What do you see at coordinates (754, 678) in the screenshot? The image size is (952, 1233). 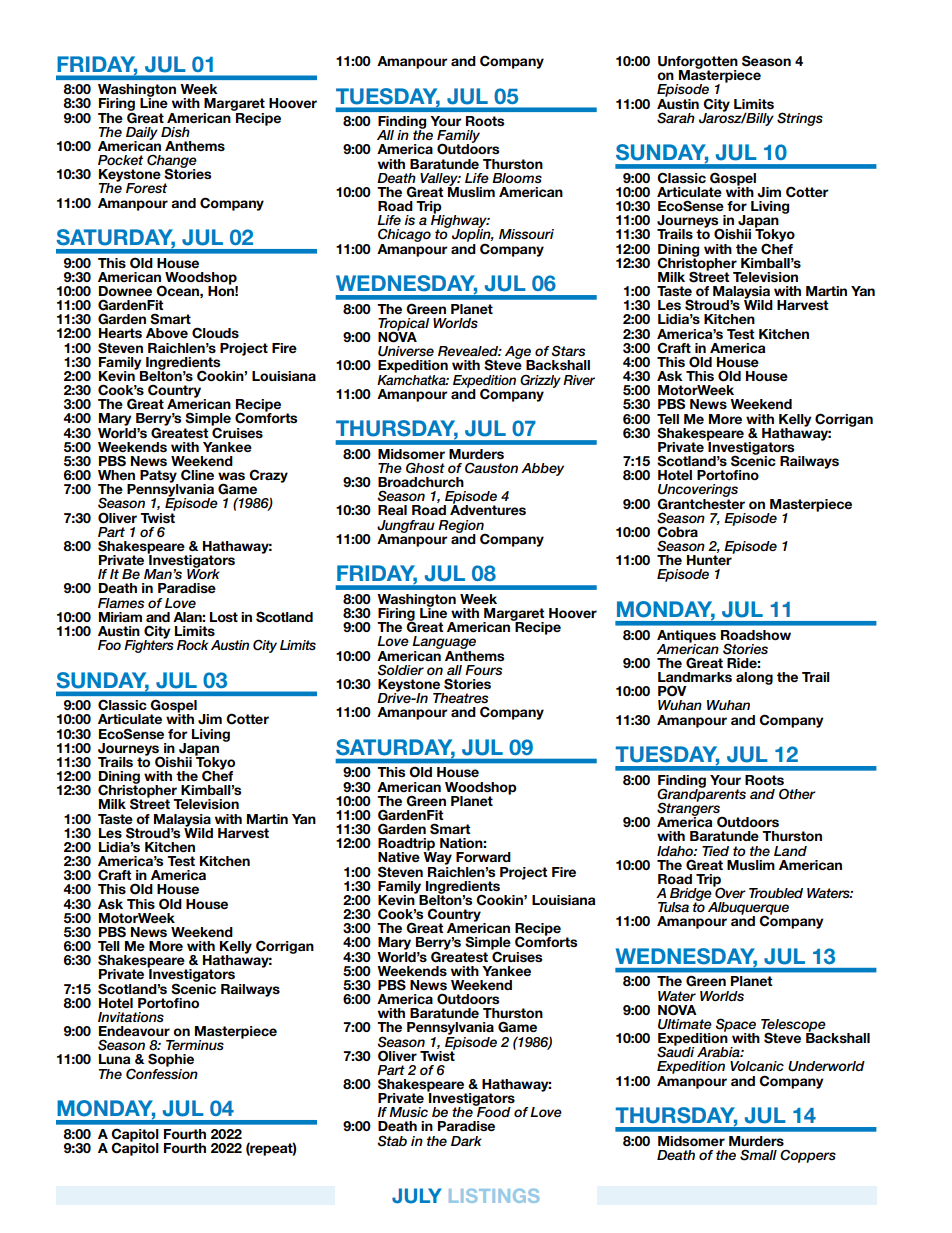 I see `along` at bounding box center [754, 678].
